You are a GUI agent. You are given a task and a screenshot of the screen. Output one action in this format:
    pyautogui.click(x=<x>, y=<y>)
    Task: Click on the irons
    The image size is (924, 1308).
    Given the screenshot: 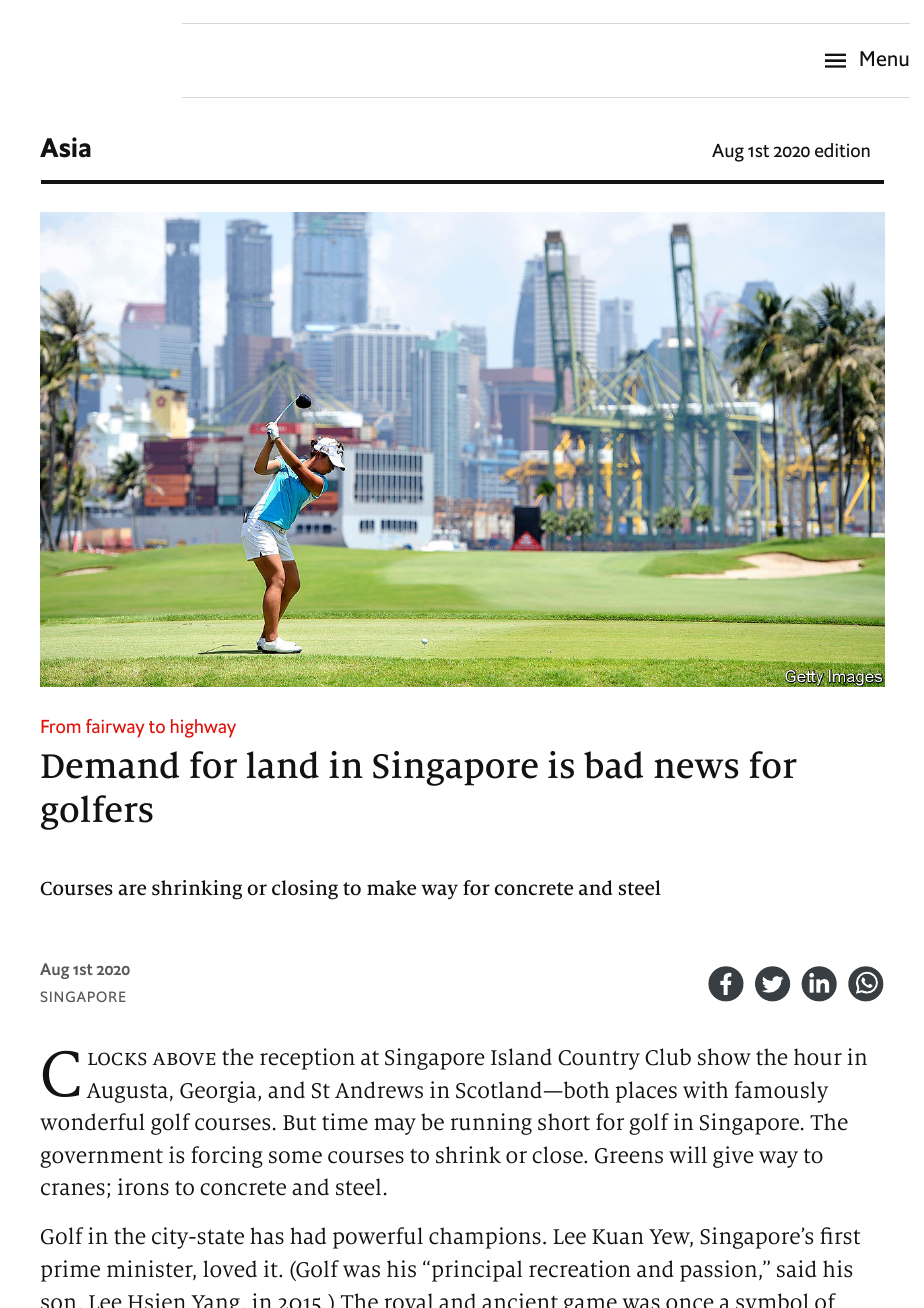 What is the action you would take?
    pyautogui.click(x=143, y=1187)
